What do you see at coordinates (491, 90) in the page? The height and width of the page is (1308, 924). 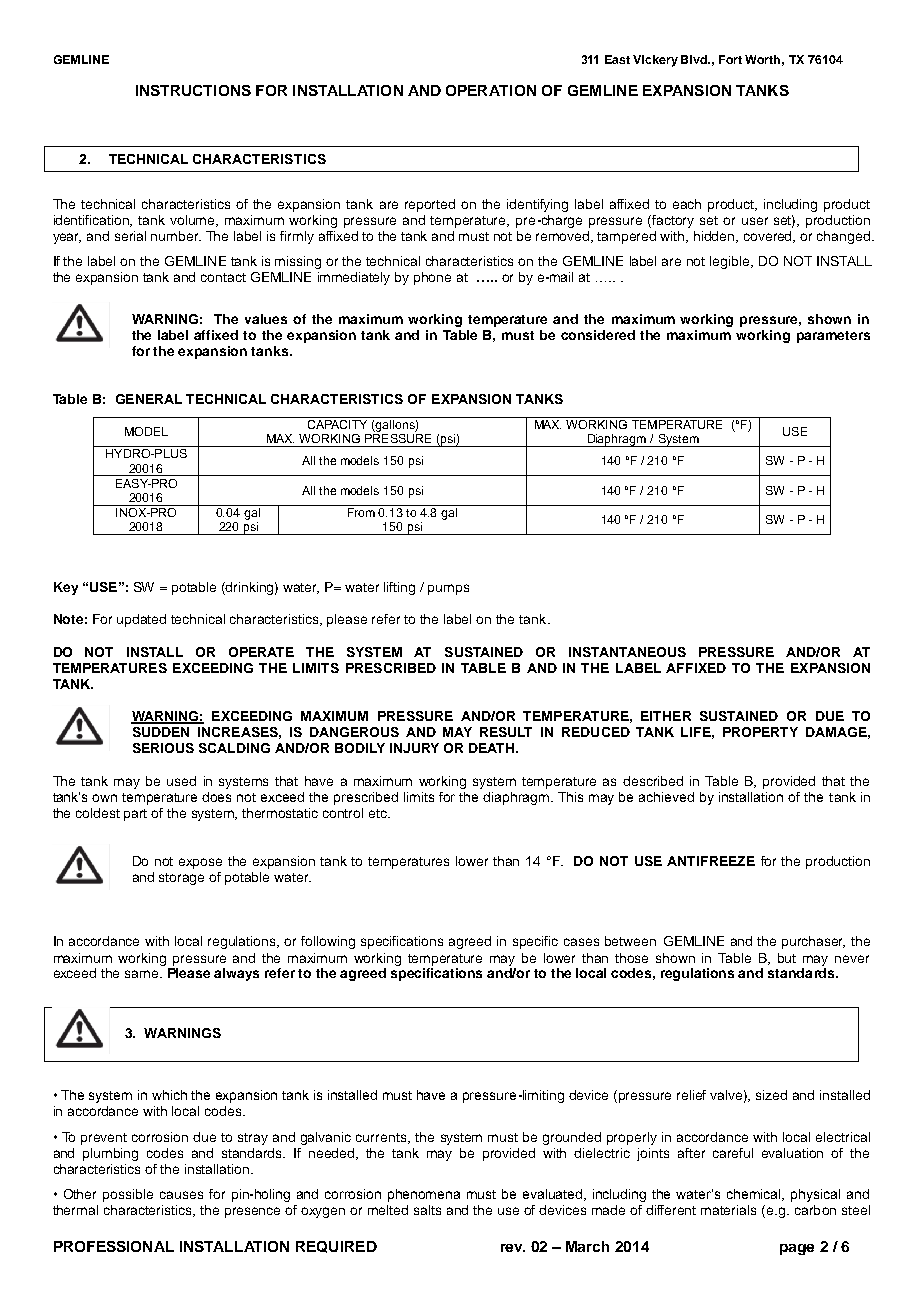 I see `OPERATION` at bounding box center [491, 90].
